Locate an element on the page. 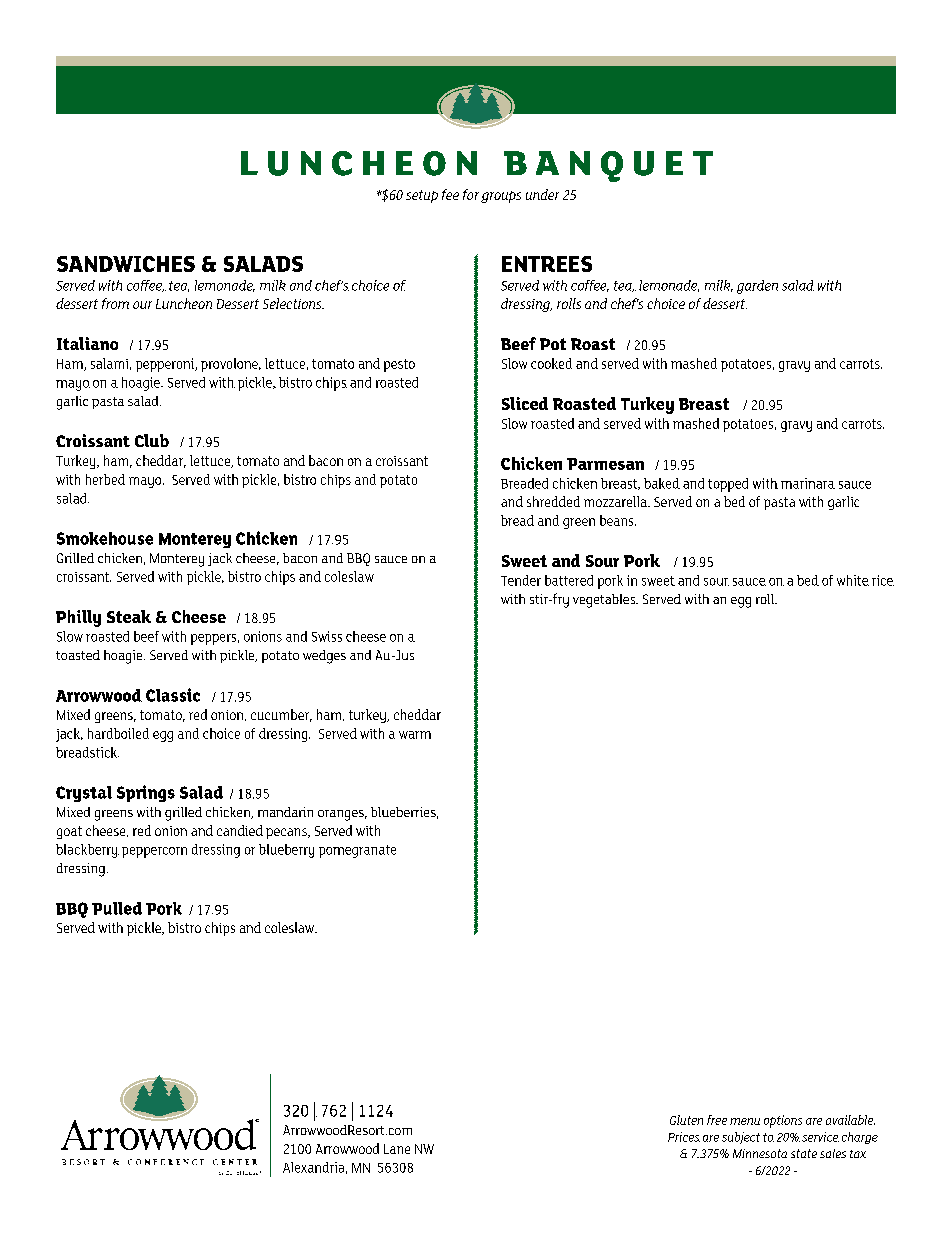 Image resolution: width=952 pixels, height=1233 pixels. Lane is located at coordinates (397, 1149).
